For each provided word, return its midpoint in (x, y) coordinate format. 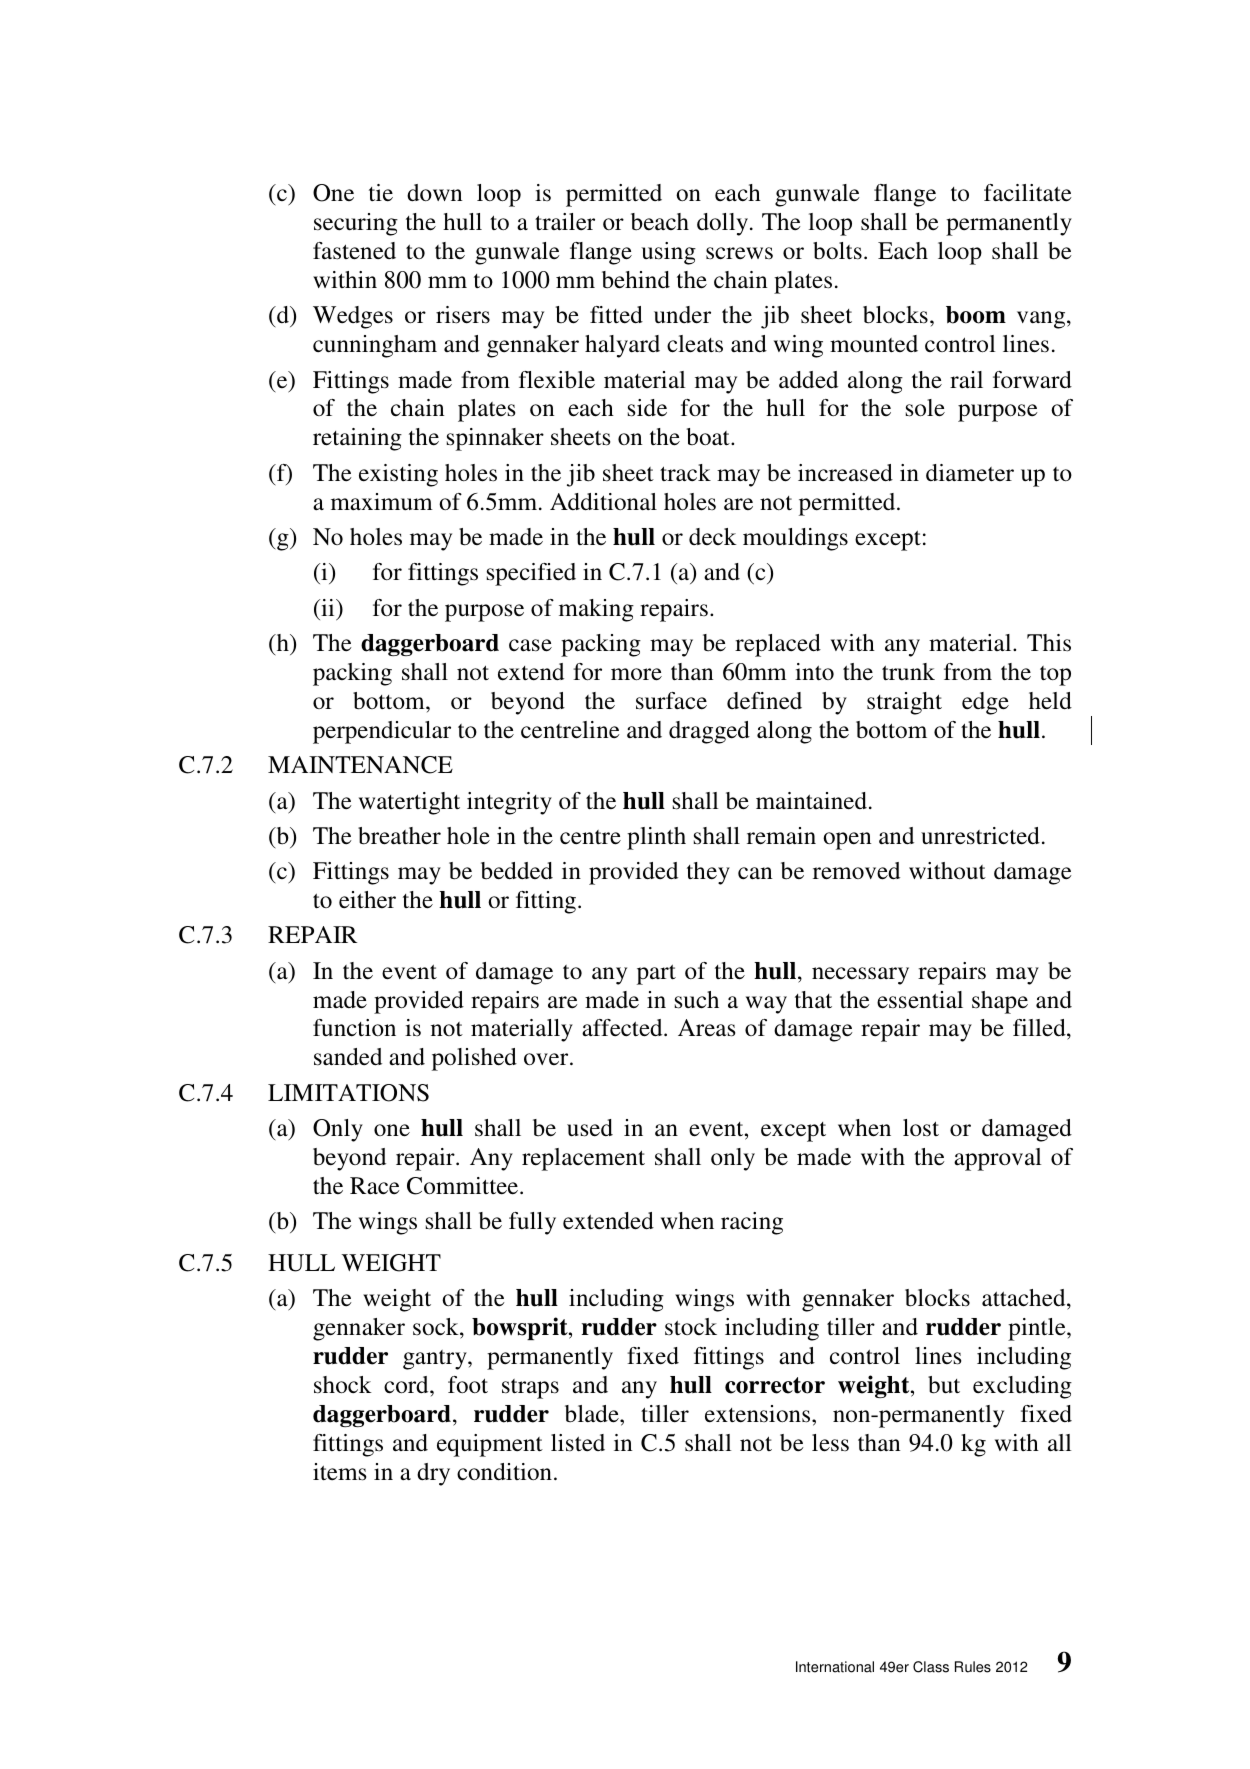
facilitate (1027, 193)
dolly (724, 224)
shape (1000, 1002)
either (367, 899)
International (835, 1667)
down (435, 193)
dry (433, 1474)
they (708, 873)
